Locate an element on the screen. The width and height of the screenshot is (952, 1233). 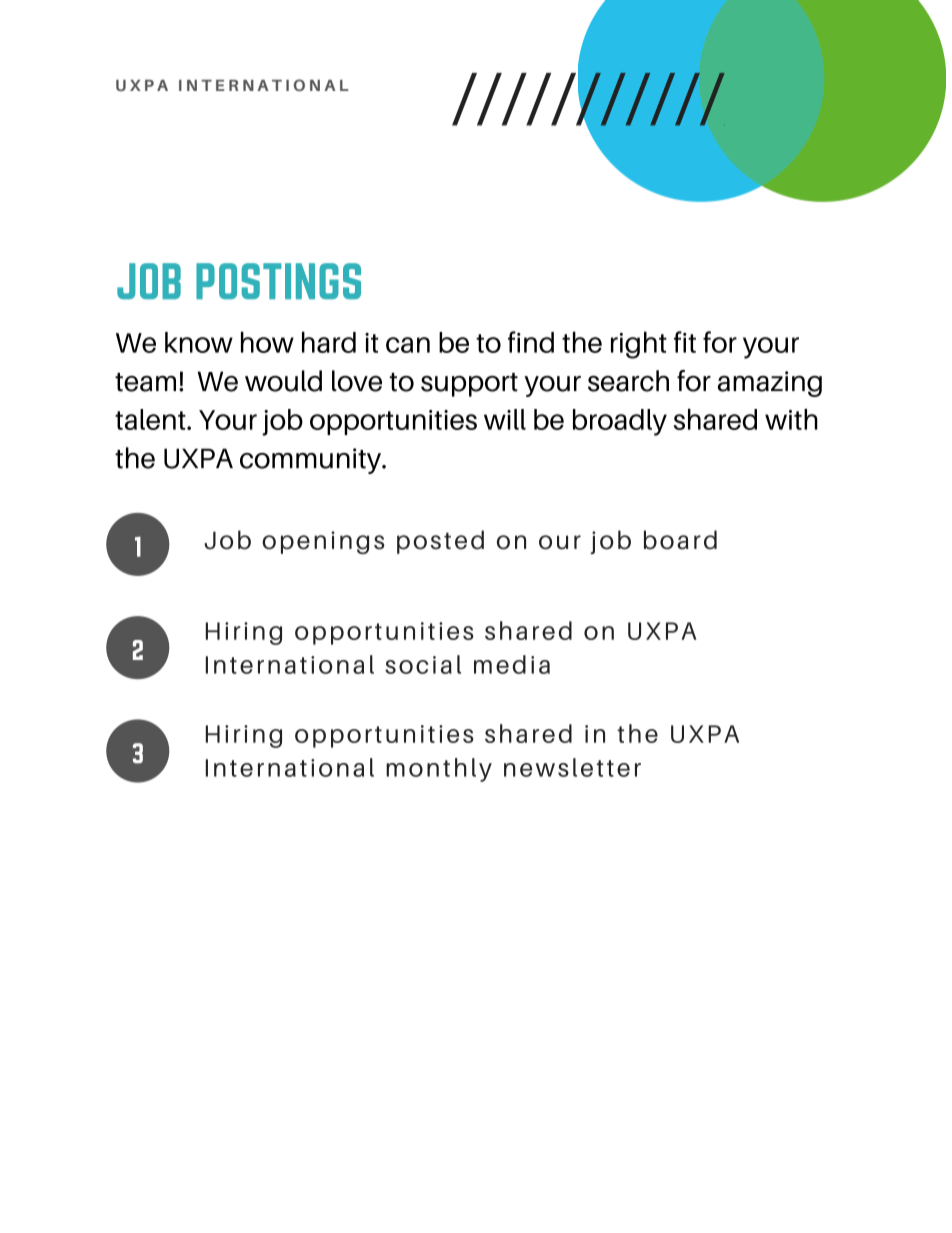
media is located at coordinates (512, 664).
